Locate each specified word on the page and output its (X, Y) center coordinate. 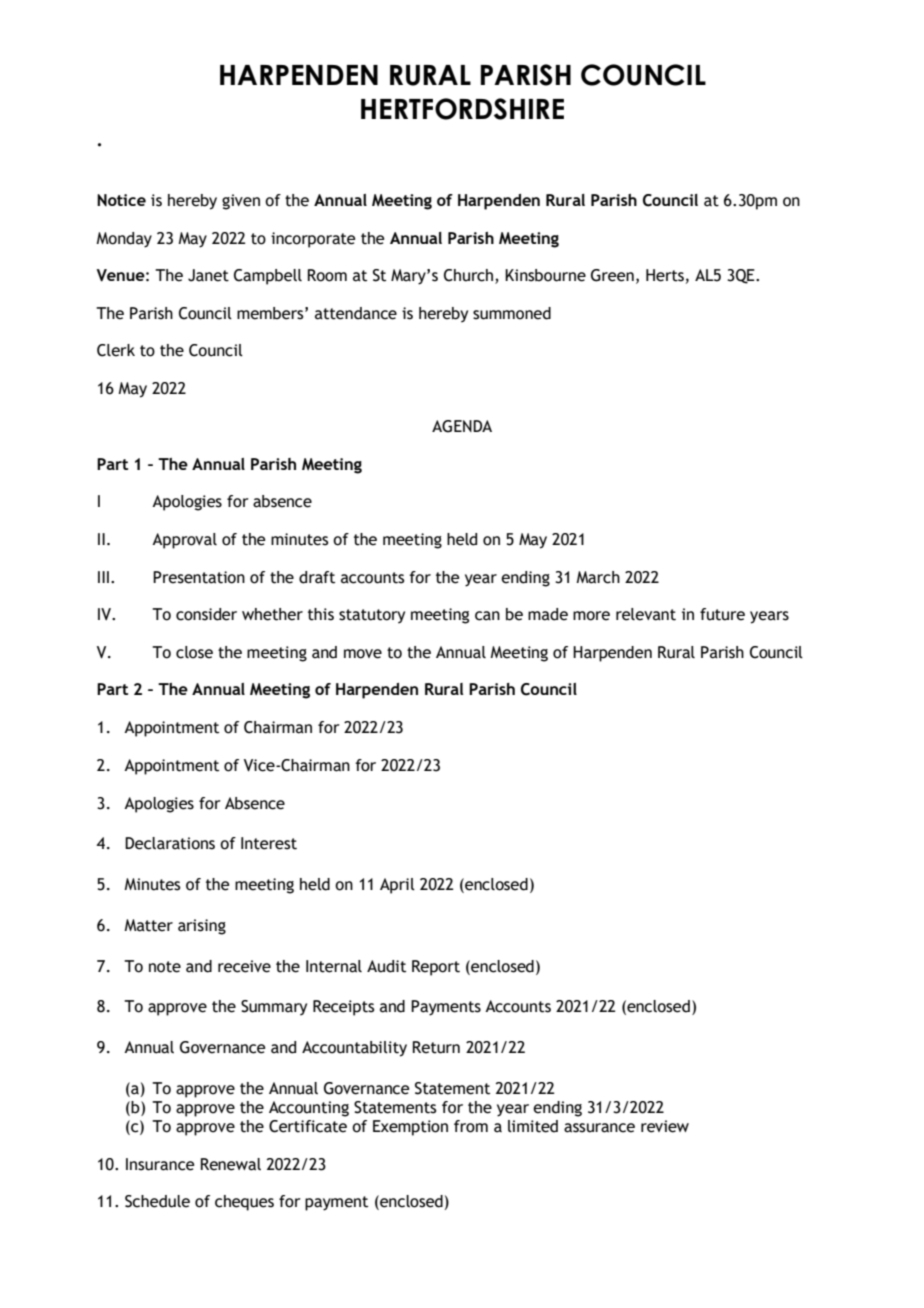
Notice (121, 200)
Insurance (160, 1164)
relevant (646, 614)
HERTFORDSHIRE (462, 109)
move (363, 654)
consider (206, 614)
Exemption (410, 1128)
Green (612, 275)
